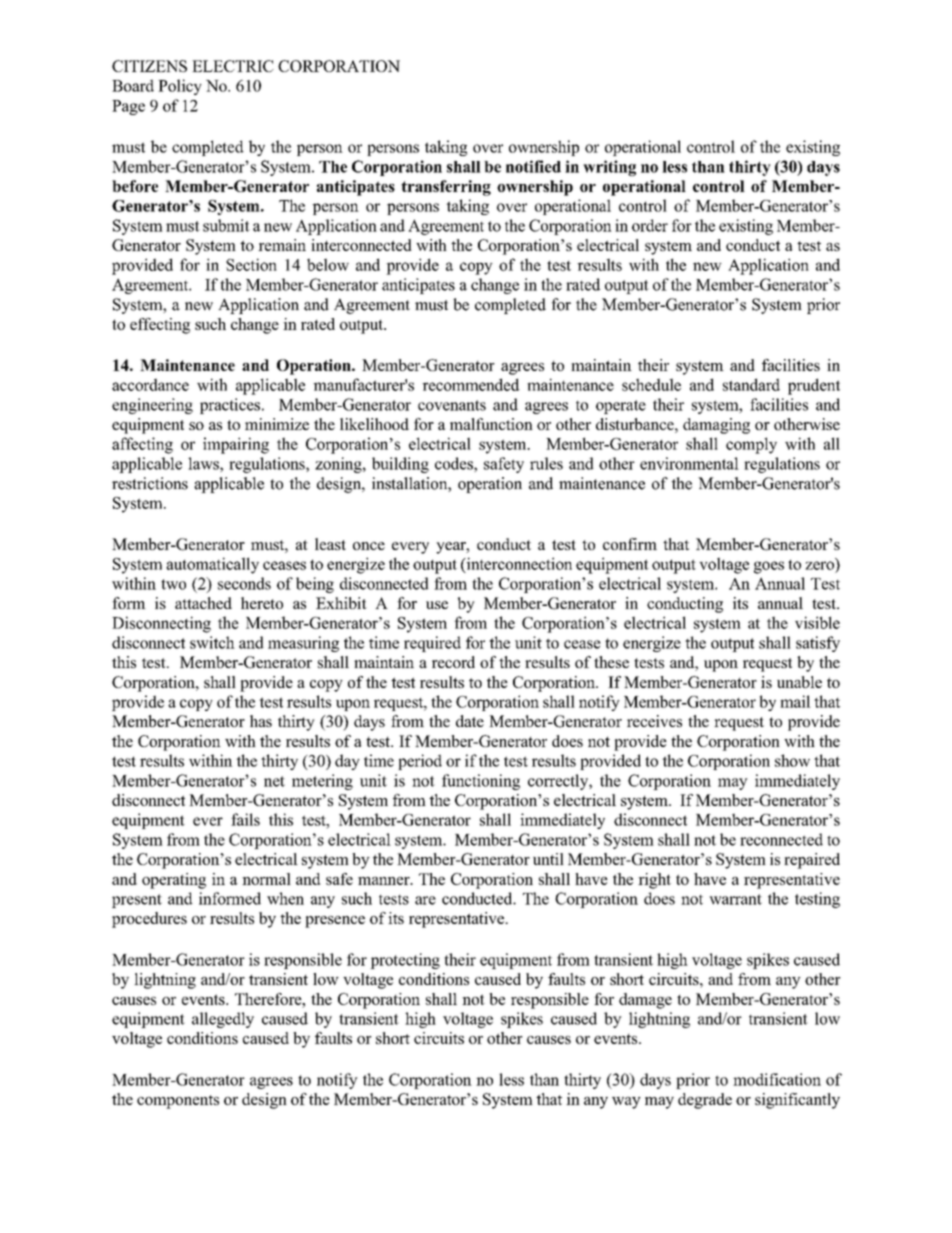  Describe the element at coordinates (626, 1103) in the screenshot. I see `way` at that location.
